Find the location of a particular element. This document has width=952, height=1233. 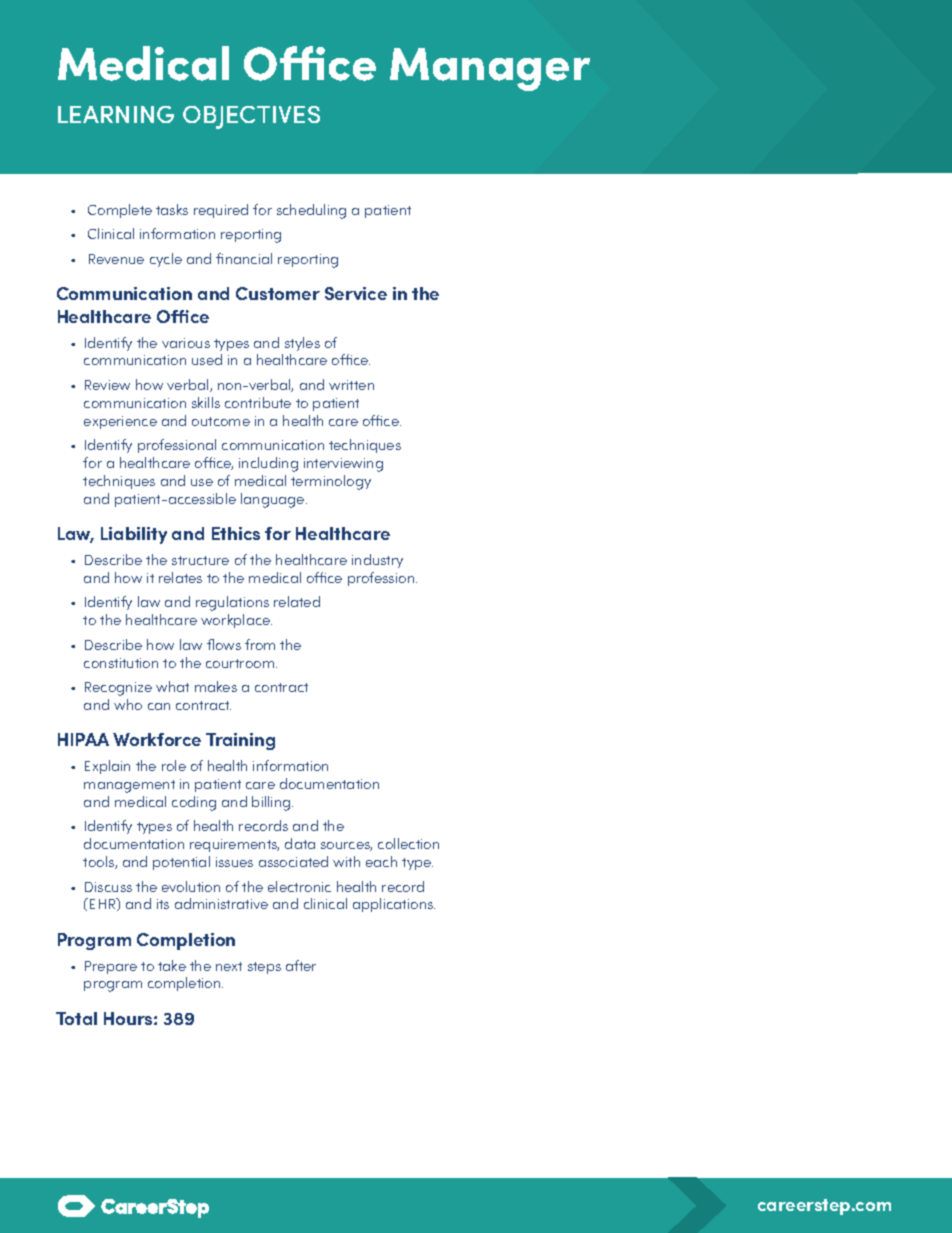

LEARNING is located at coordinates (116, 114).
